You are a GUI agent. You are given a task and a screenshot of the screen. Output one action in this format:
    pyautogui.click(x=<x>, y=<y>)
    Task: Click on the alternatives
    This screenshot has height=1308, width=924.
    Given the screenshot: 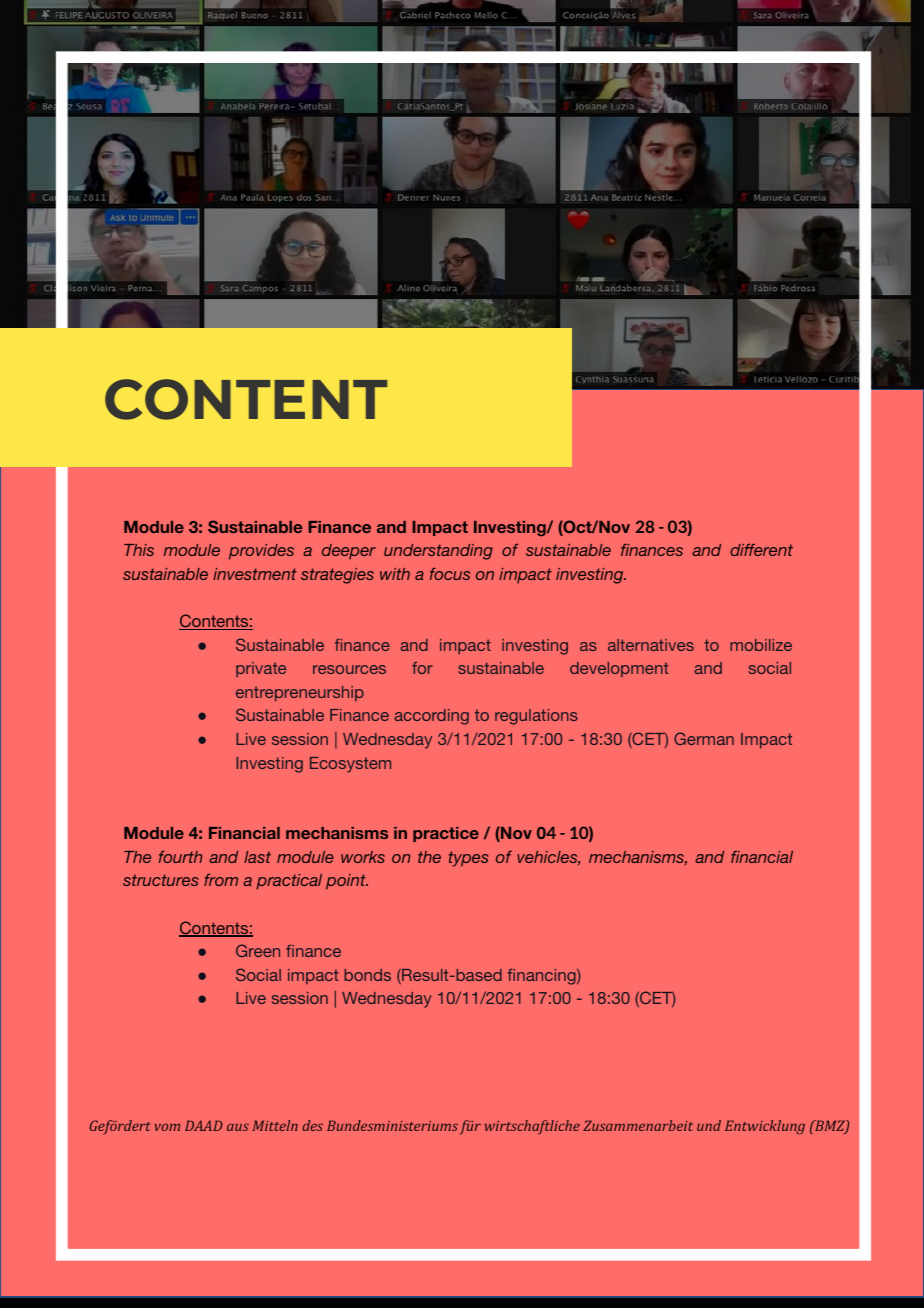 What is the action you would take?
    pyautogui.click(x=651, y=645)
